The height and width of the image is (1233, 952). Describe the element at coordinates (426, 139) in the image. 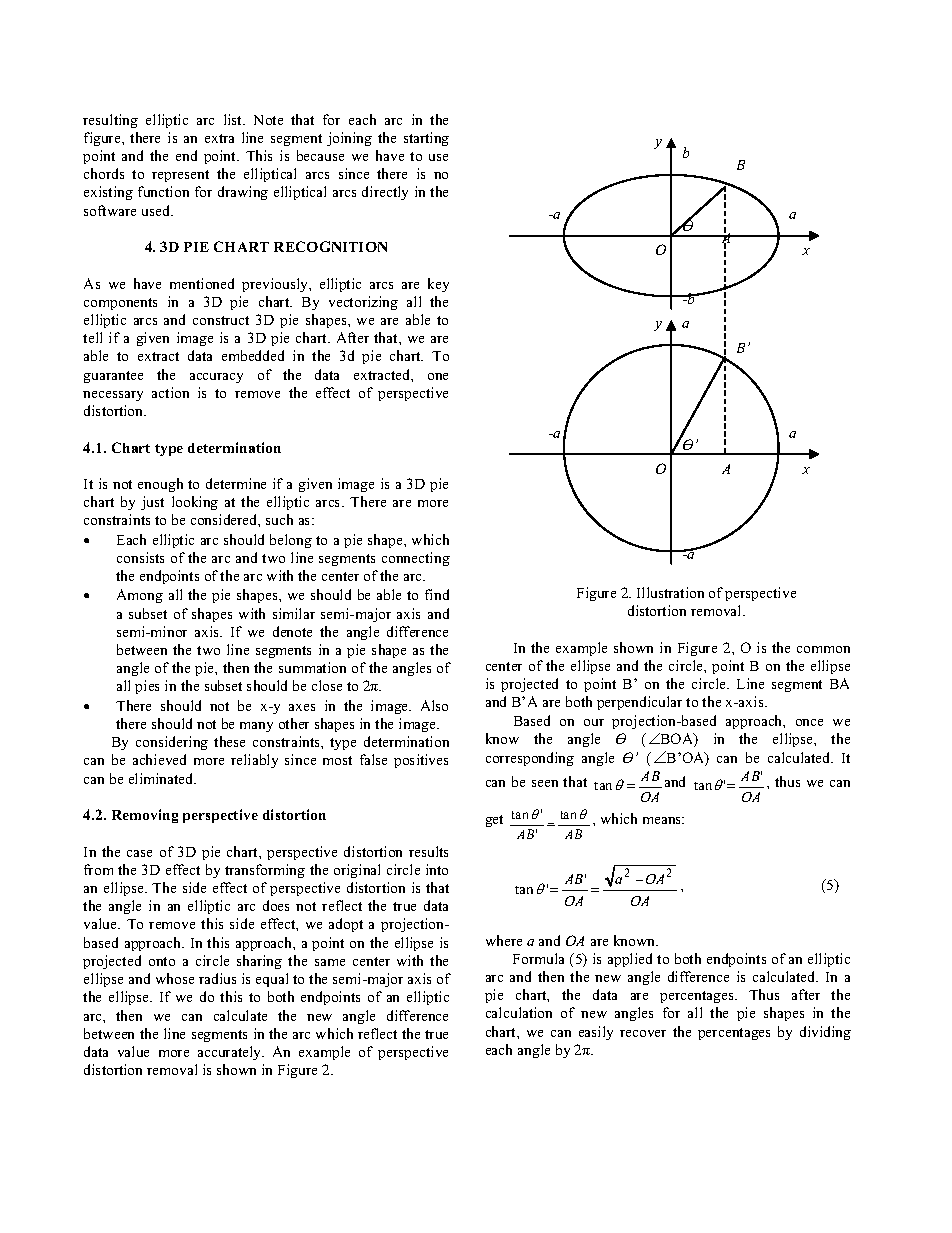

I see `starting` at that location.
